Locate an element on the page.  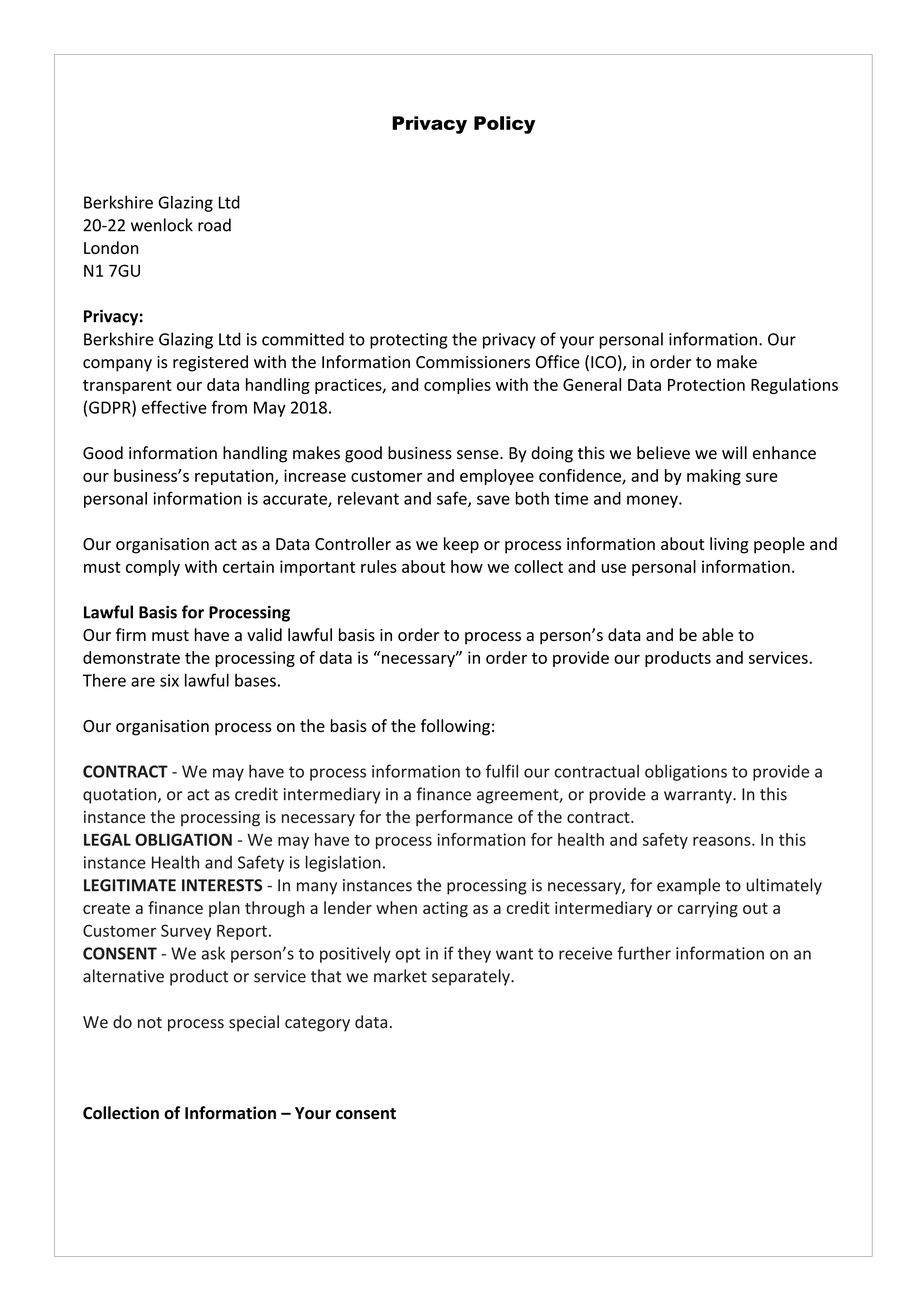
Policy is located at coordinates (504, 125).
